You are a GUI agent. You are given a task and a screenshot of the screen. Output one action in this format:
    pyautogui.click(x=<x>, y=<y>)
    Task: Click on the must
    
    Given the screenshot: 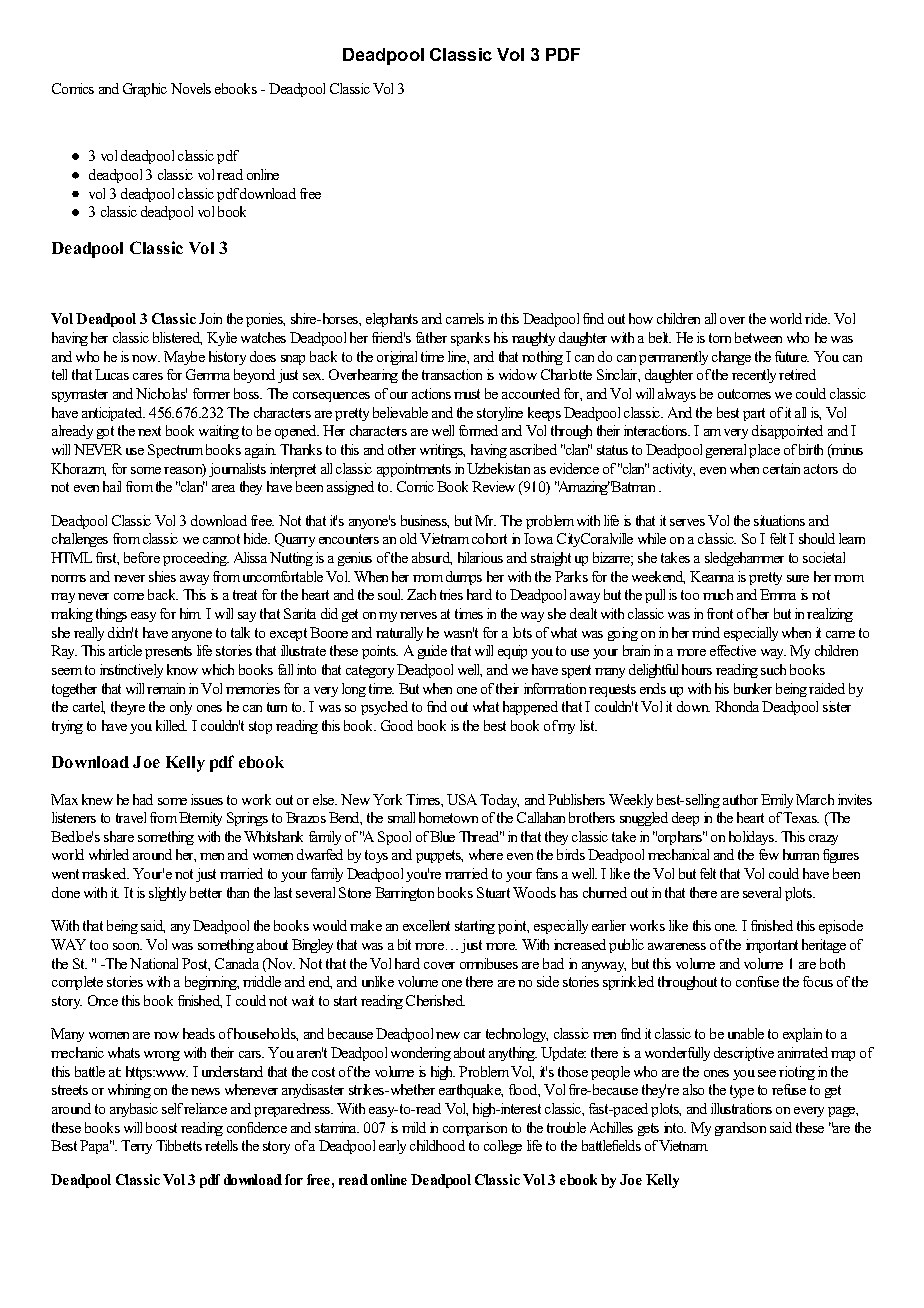 What is the action you would take?
    pyautogui.click(x=467, y=394)
